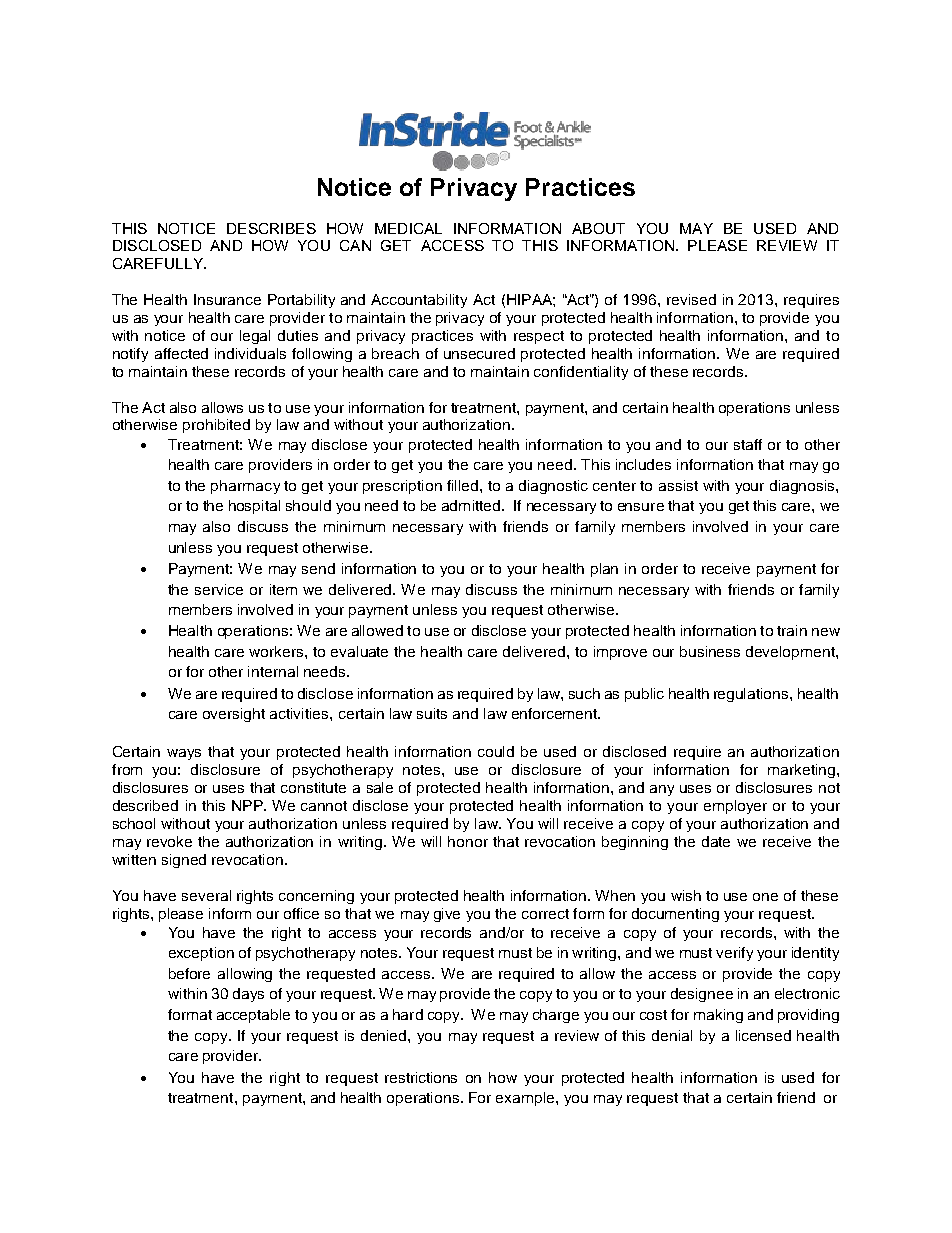 Image resolution: width=952 pixels, height=1233 pixels. What do you see at coordinates (748, 444) in the screenshot?
I see `staff` at bounding box center [748, 444].
